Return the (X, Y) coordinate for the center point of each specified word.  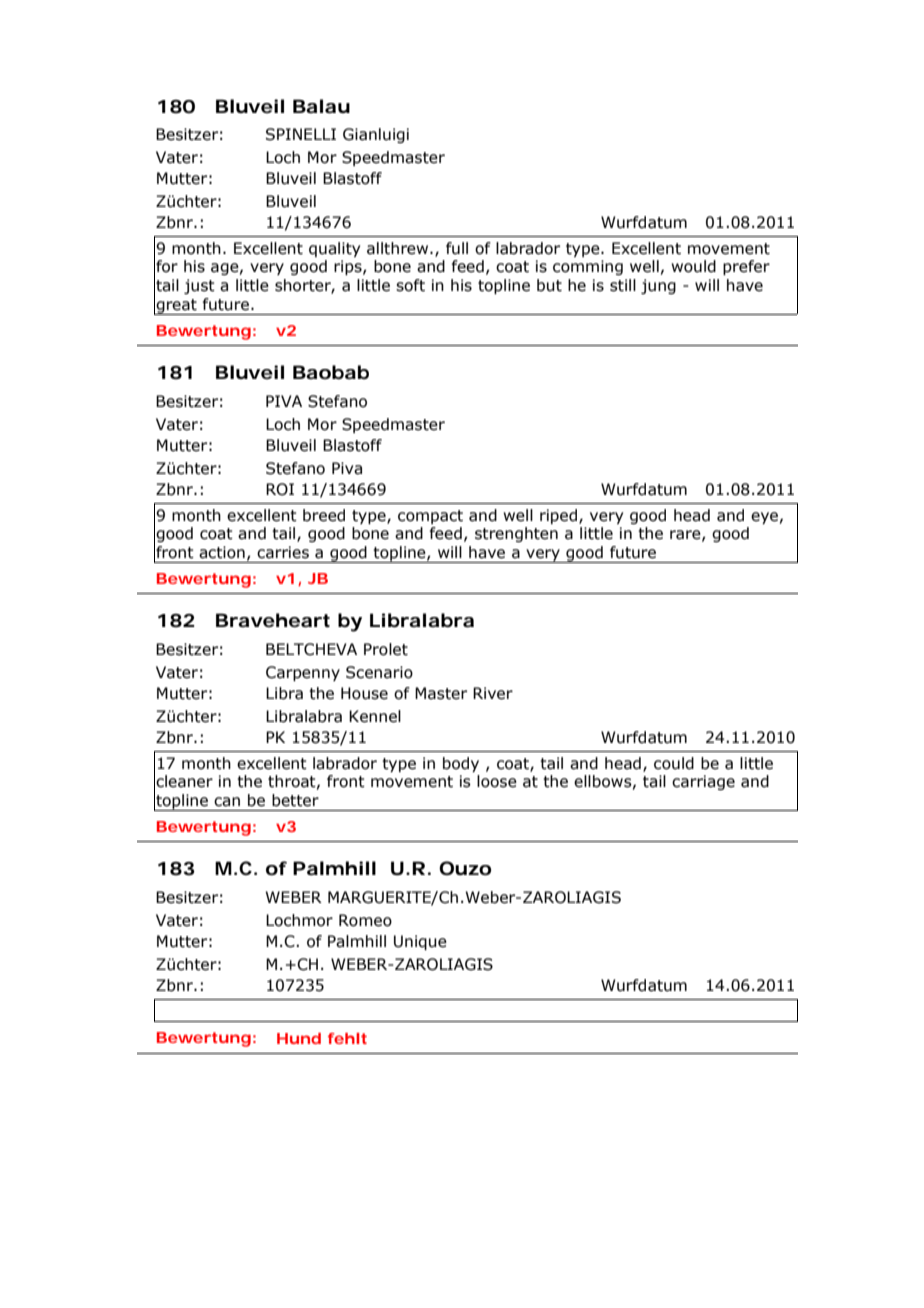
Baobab (331, 372)
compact (430, 517)
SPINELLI (301, 134)
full (457, 248)
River (493, 693)
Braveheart (273, 620)
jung (658, 286)
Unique (420, 942)
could (674, 763)
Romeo (365, 920)
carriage (703, 782)
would (693, 266)
